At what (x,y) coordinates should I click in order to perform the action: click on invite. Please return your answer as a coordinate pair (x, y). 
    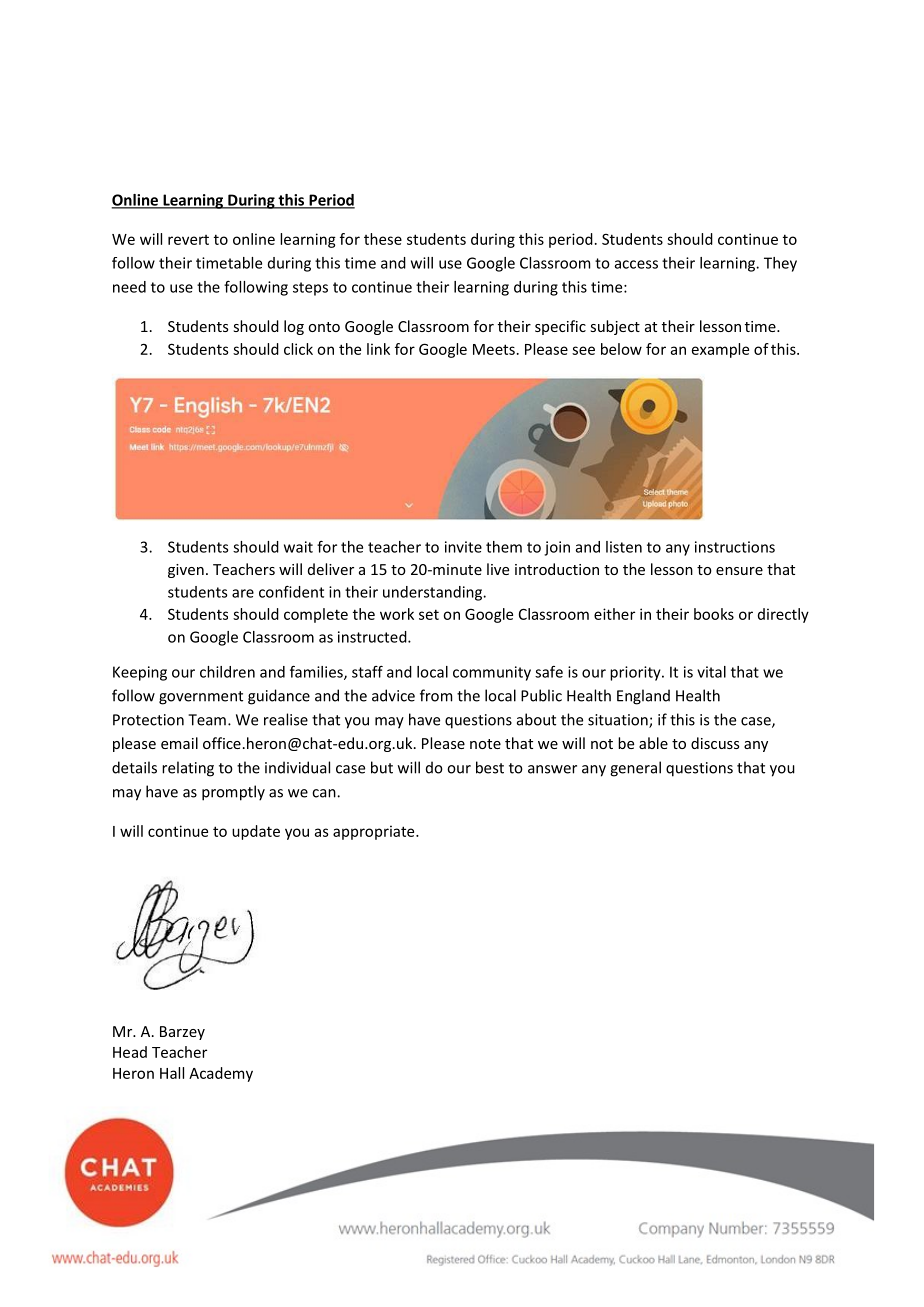
    Looking at the image, I should click on (463, 547).
